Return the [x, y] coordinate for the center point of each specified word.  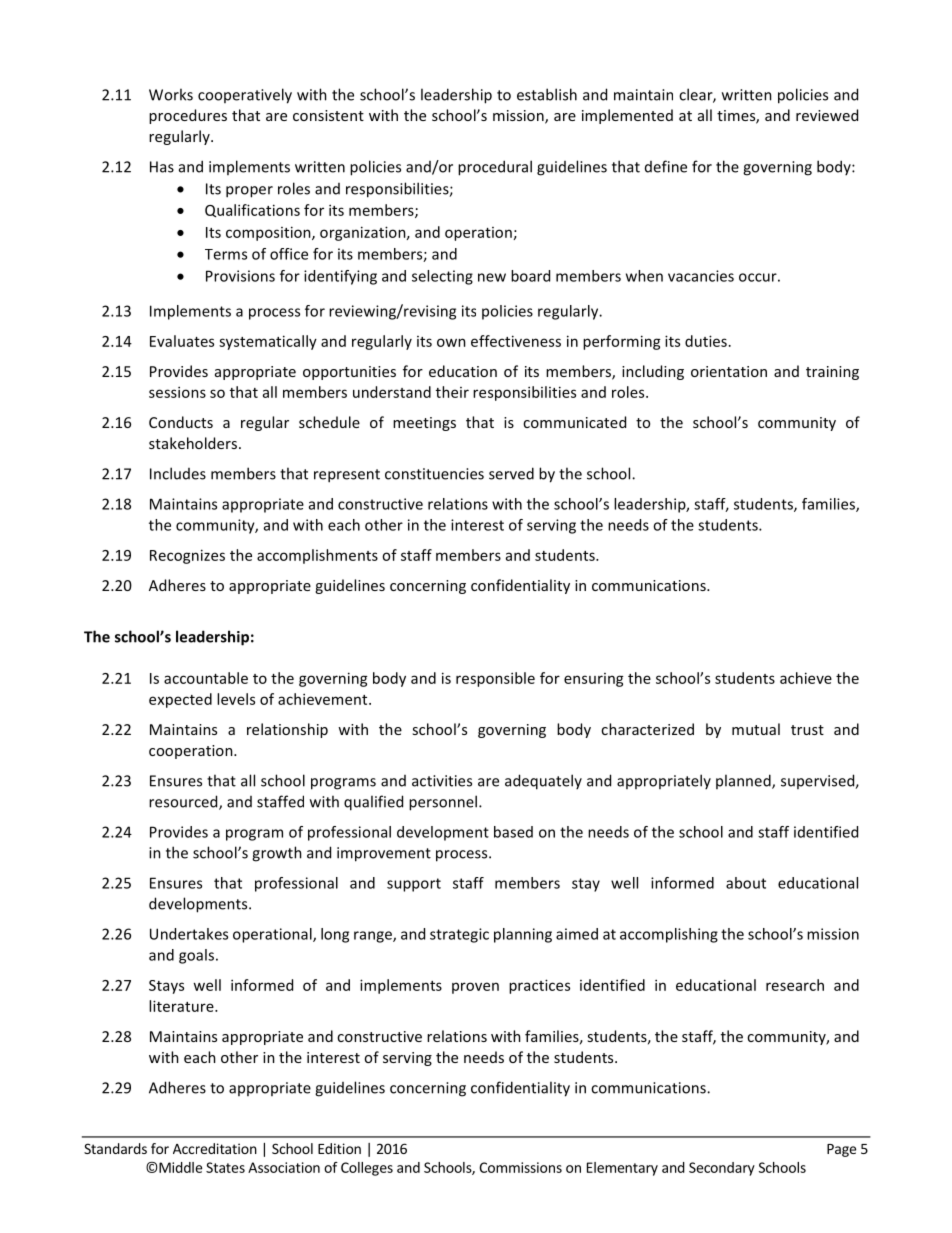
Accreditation [215, 1148]
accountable [206, 678]
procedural [495, 168]
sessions [177, 392]
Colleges [367, 1169]
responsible [495, 679]
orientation [729, 371]
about [746, 883]
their [452, 392]
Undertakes [189, 934]
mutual [756, 729]
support [414, 885]
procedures [188, 116]
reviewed [827, 115]
